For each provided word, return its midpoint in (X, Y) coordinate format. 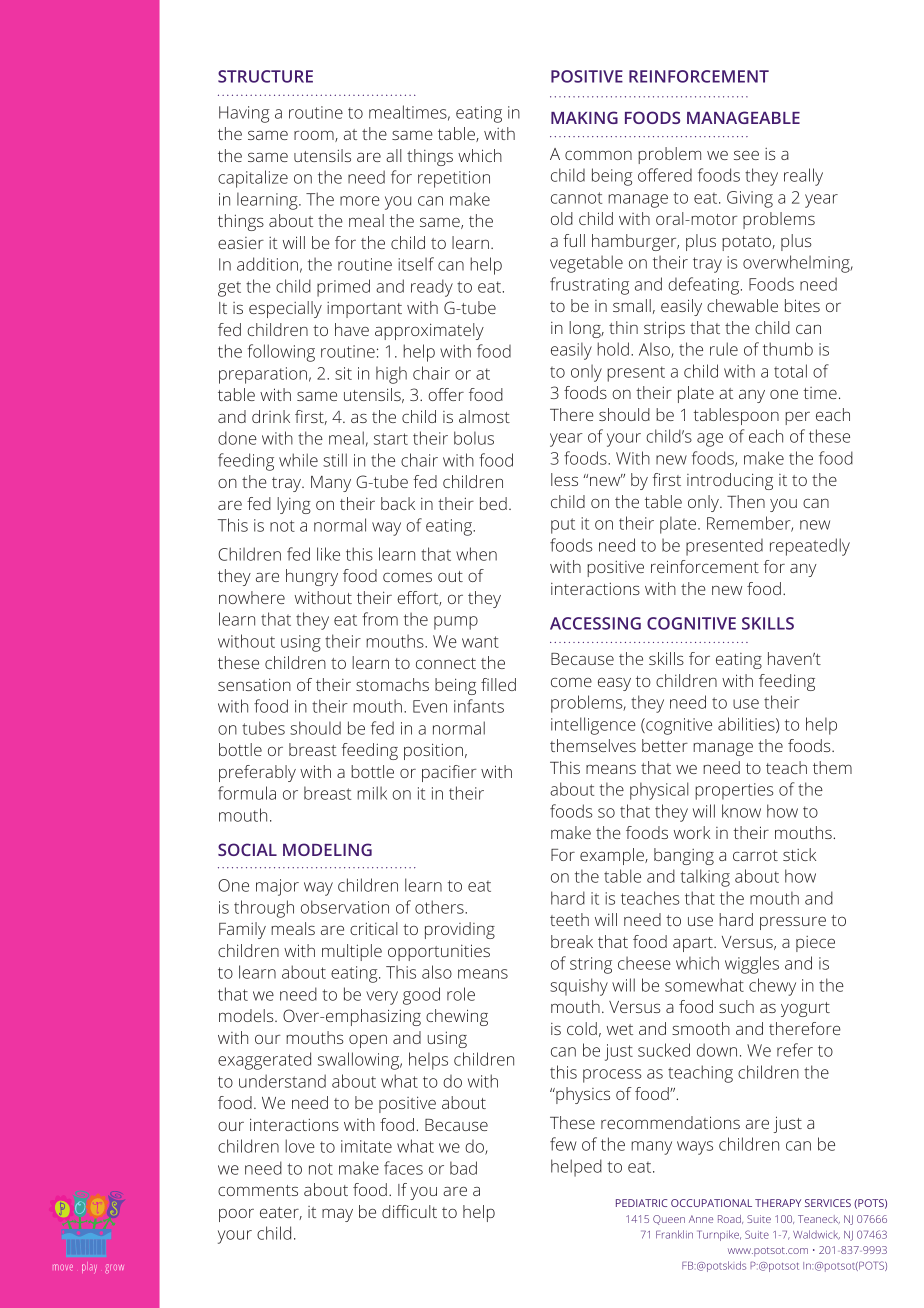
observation (345, 907)
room (315, 136)
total (790, 371)
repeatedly (810, 547)
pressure (793, 923)
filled (498, 684)
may (337, 1215)
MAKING (584, 117)
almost (484, 416)
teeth (569, 919)
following (281, 353)
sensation (254, 684)
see (746, 155)
